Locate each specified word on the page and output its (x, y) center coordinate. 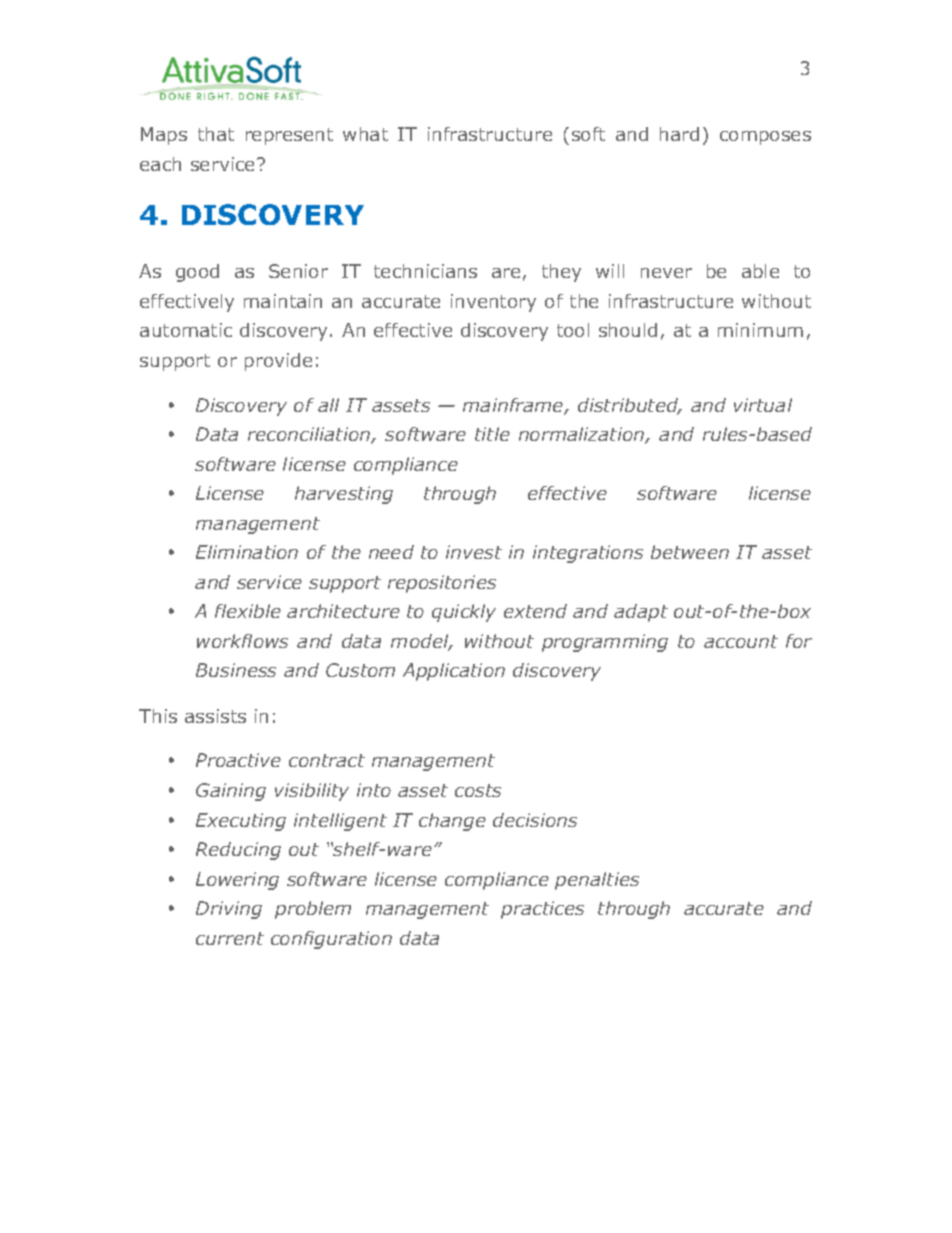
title (492, 434)
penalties (597, 881)
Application (454, 672)
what (365, 134)
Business (236, 670)
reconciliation (310, 435)
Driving (229, 910)
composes (765, 138)
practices (542, 910)
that (216, 134)
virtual (763, 405)
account (741, 641)
